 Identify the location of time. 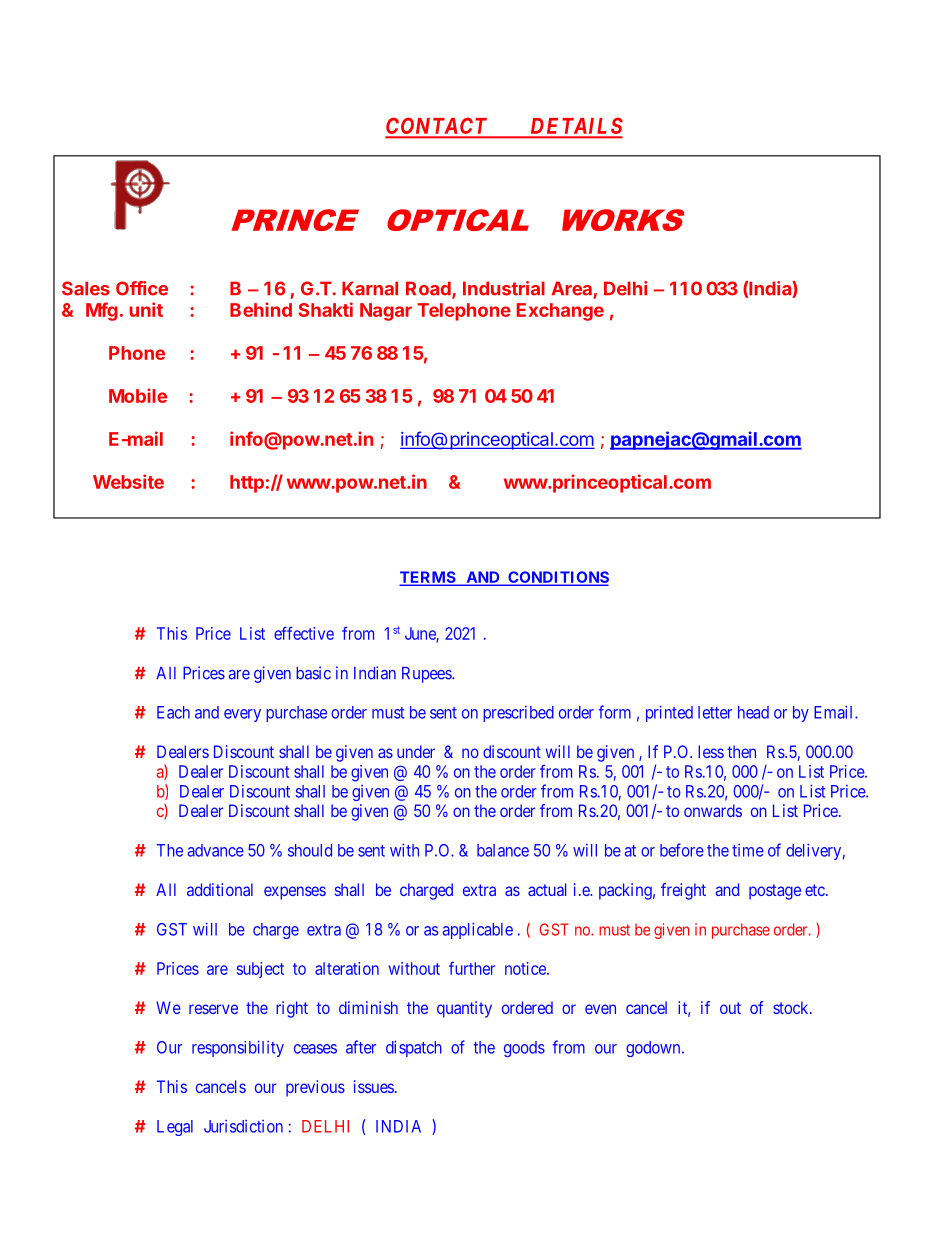
(748, 850).
